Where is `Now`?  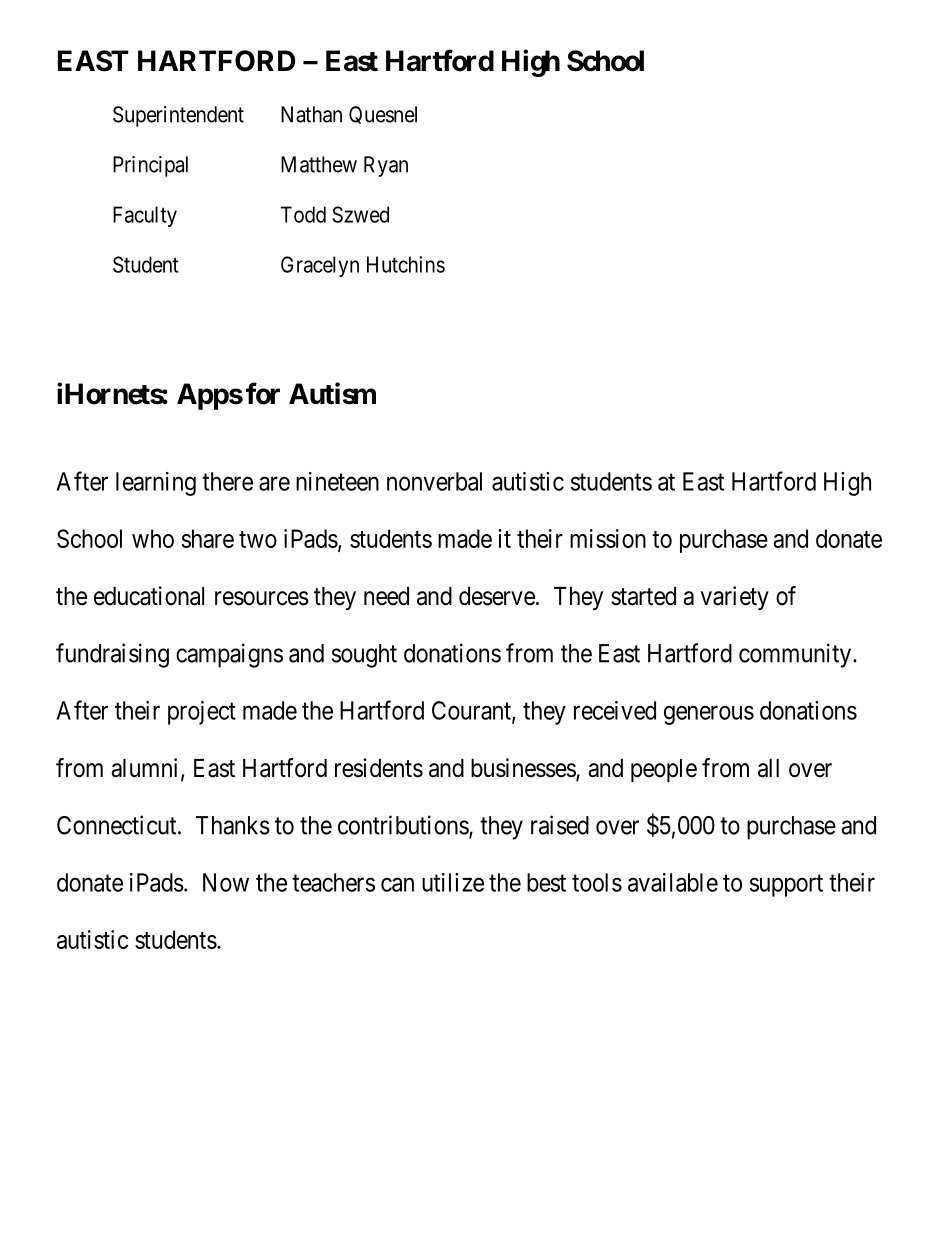
Now is located at coordinates (226, 882).
